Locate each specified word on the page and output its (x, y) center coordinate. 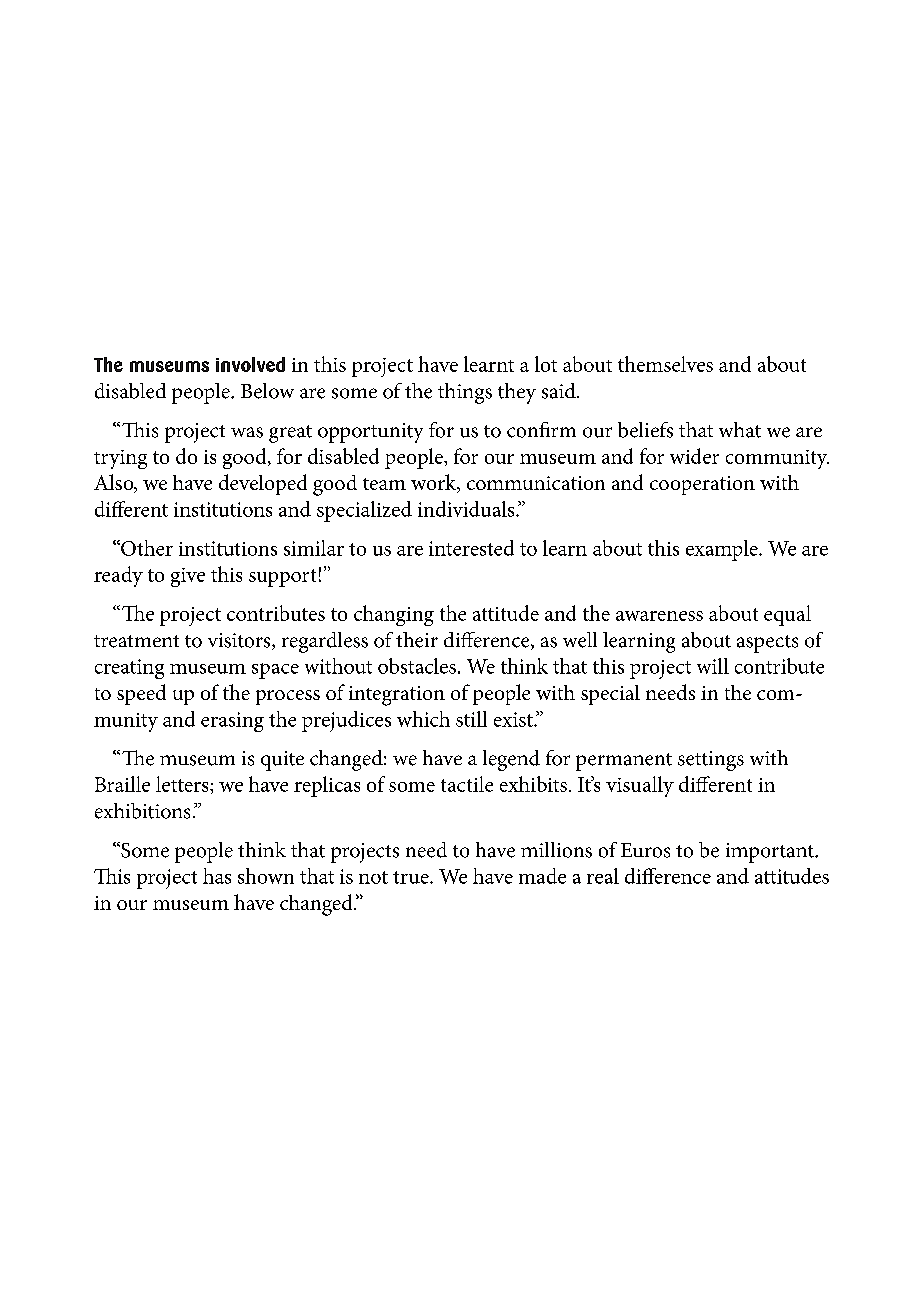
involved (250, 364)
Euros (645, 850)
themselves (665, 364)
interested (471, 548)
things (465, 393)
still (471, 719)
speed (141, 694)
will (713, 666)
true (412, 877)
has (217, 876)
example (723, 550)
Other (146, 548)
